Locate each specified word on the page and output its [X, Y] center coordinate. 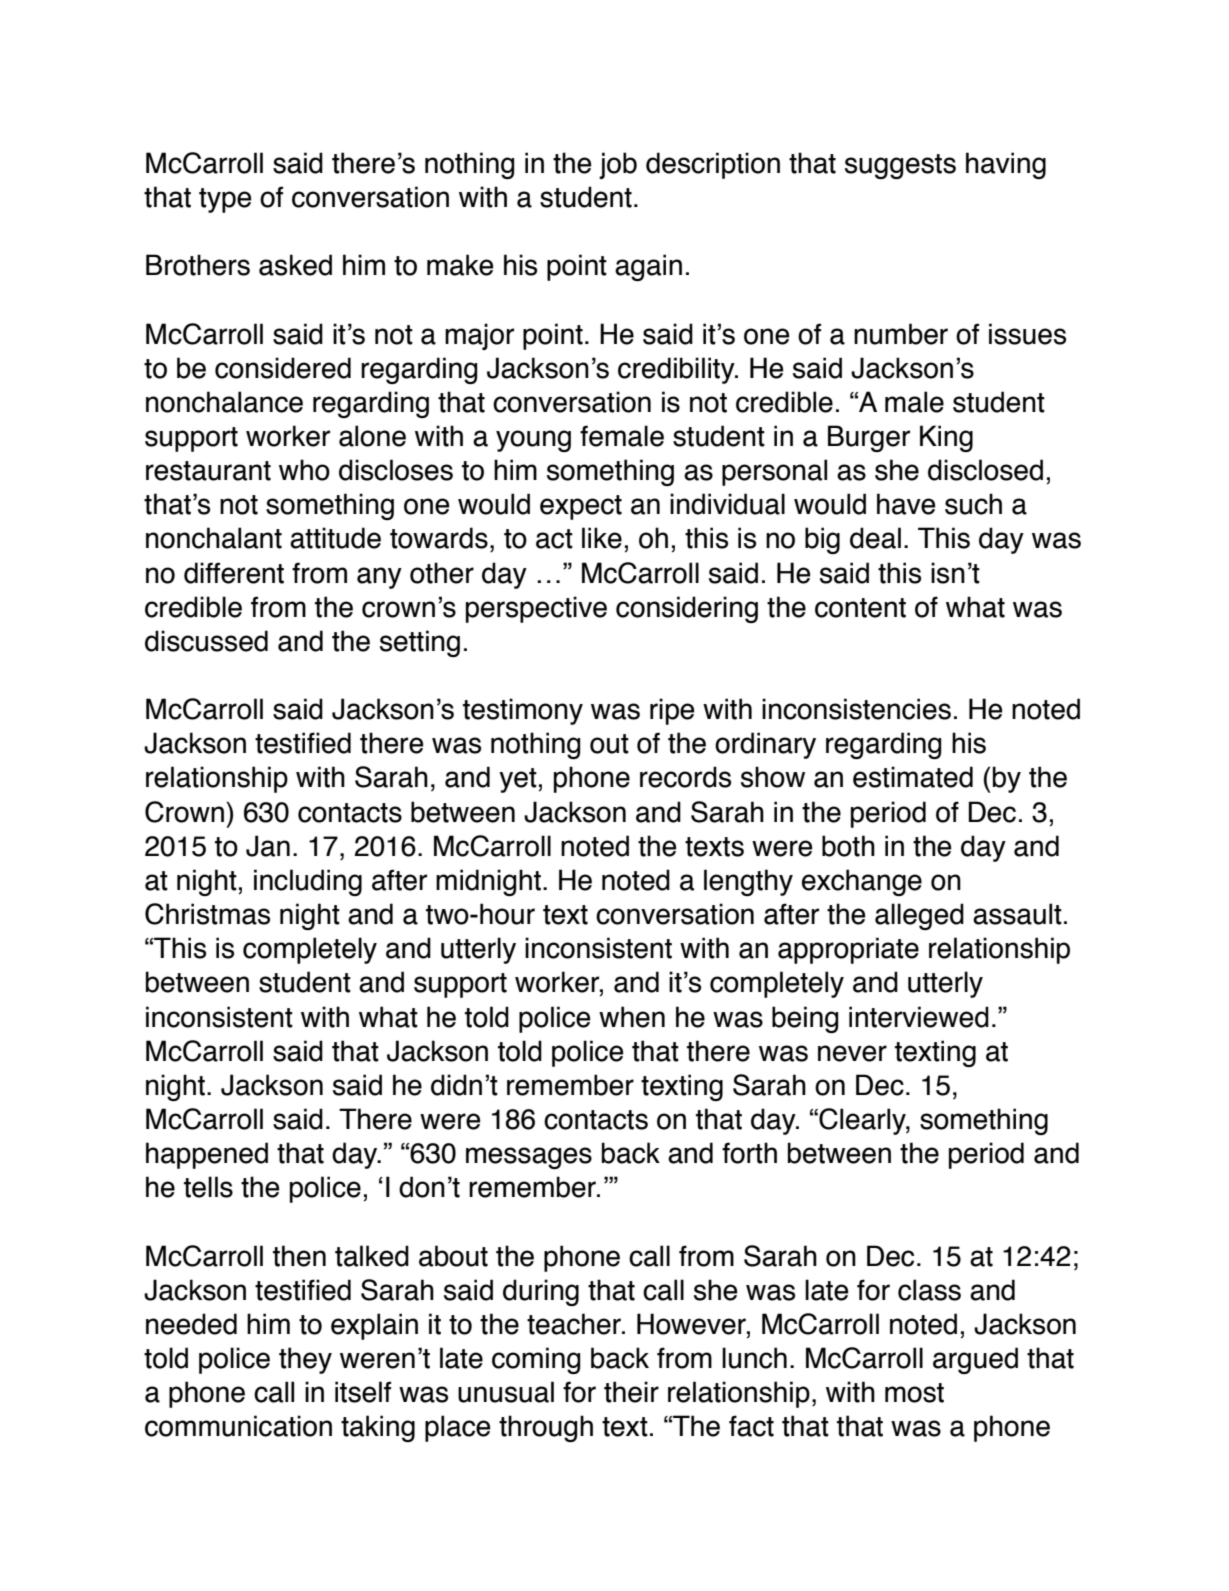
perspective [536, 609]
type [225, 200]
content [860, 608]
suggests [900, 166]
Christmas [207, 914]
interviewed [919, 1017]
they [305, 1360]
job [618, 165]
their [631, 1392]
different [234, 573]
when [632, 1017]
